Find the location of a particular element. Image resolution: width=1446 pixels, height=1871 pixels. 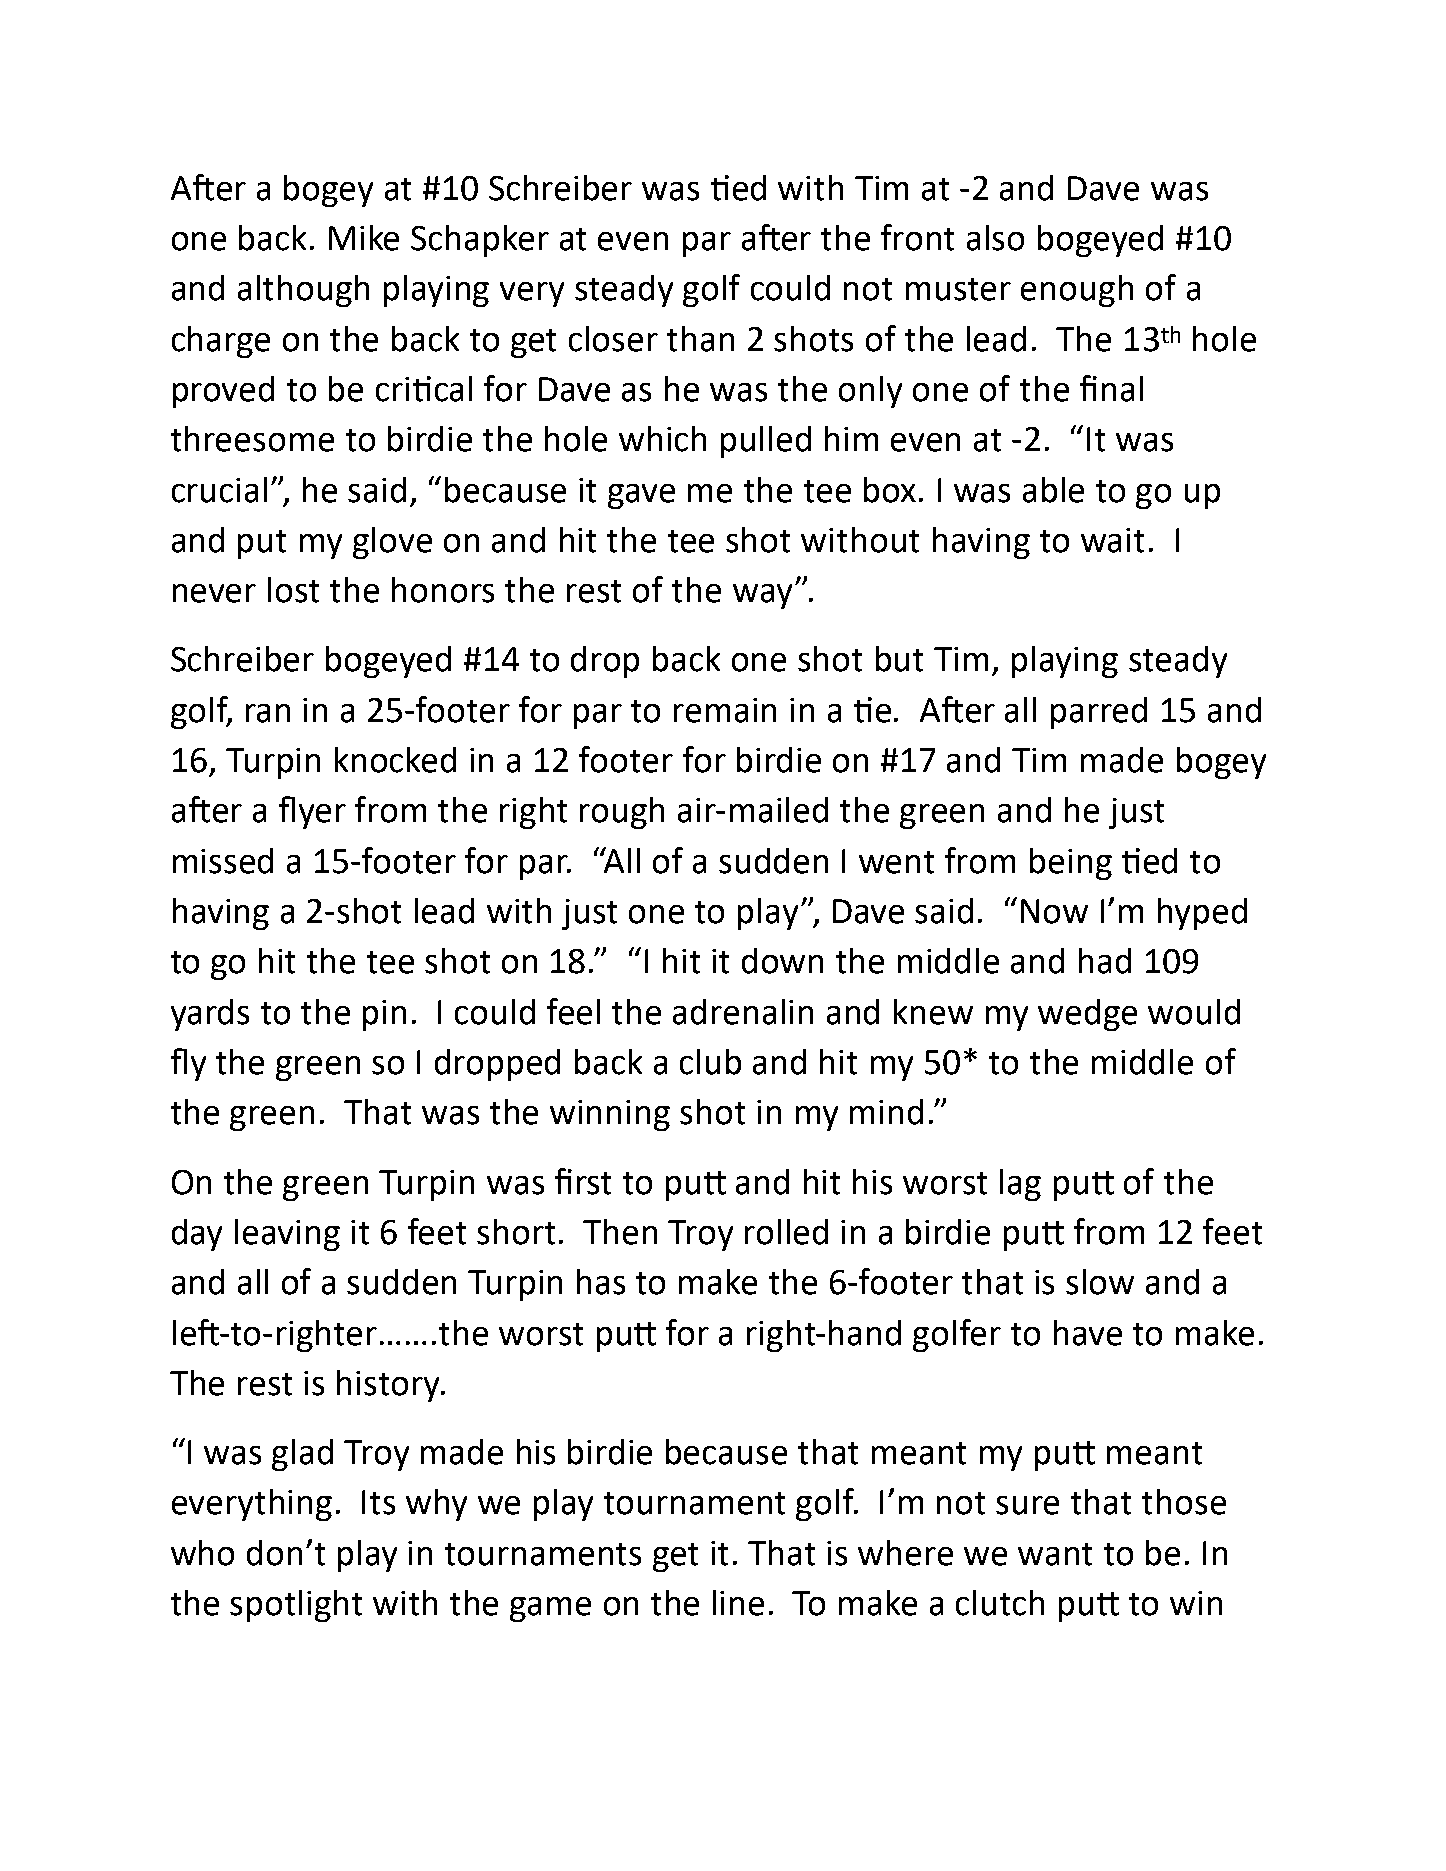

missed is located at coordinates (223, 861).
